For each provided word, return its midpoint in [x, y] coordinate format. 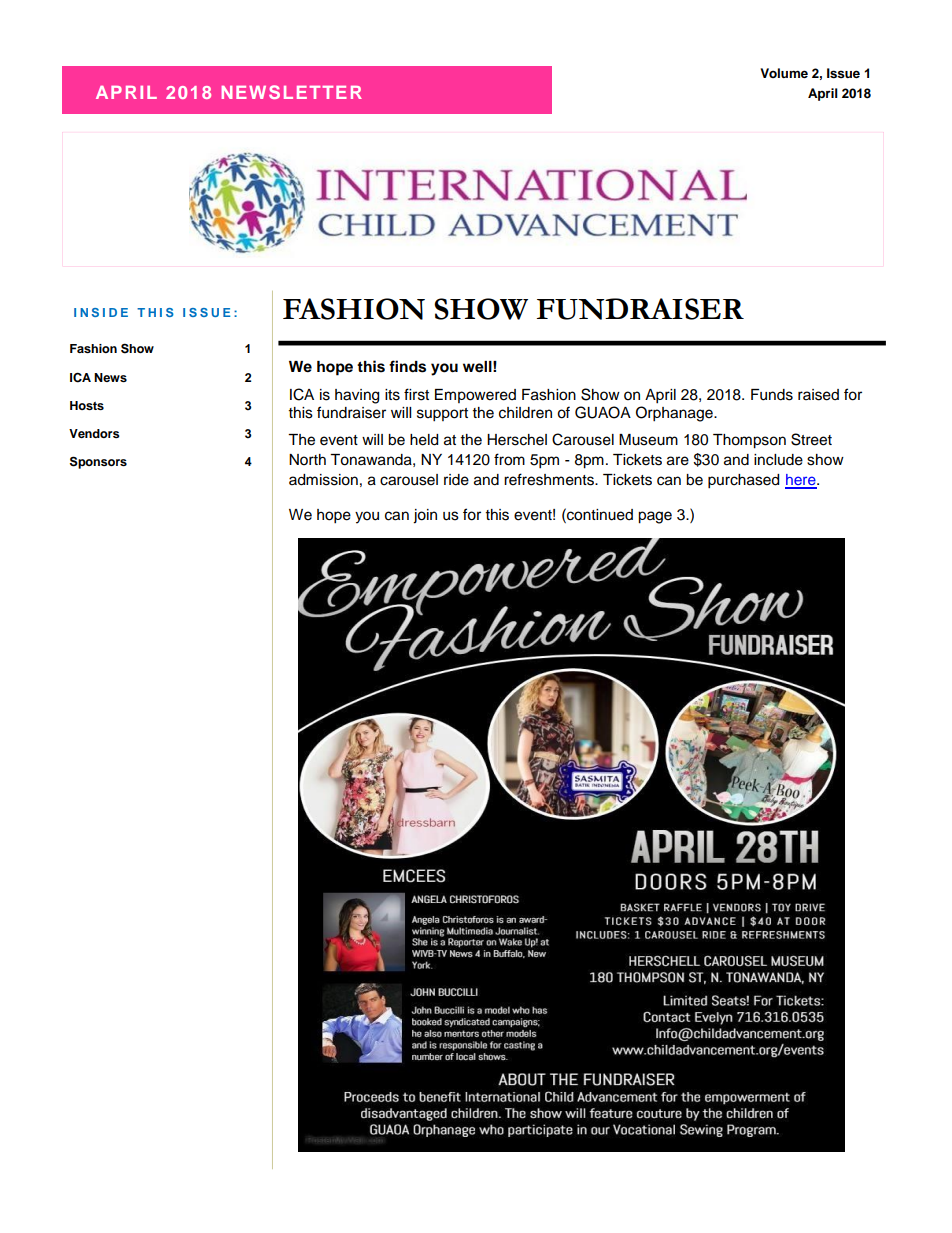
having [357, 396]
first [416, 394]
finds [407, 366]
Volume [784, 73]
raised [818, 395]
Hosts [87, 405]
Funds [772, 395]
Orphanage [675, 414]
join [425, 516]
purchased [743, 481]
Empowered [475, 396]
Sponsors [98, 462]
